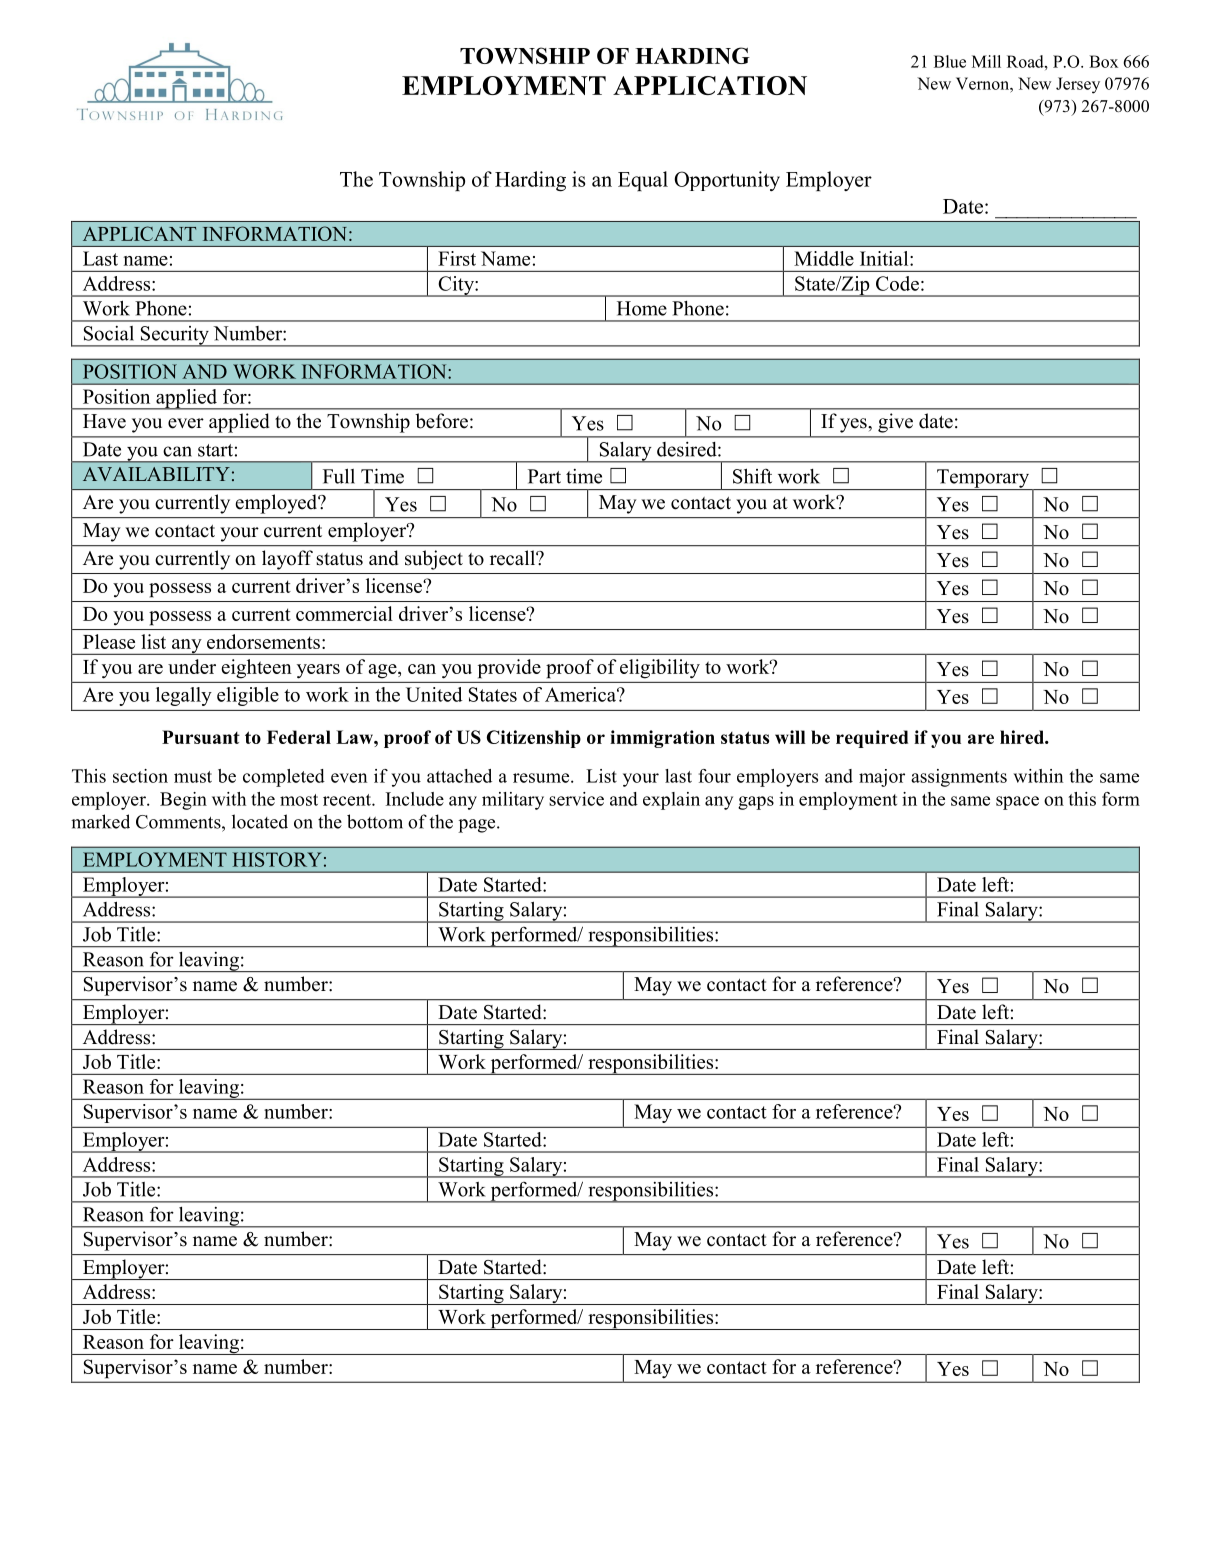 This document has width=1211, height=1568. I want to click on AVAILABILITY, so click(156, 474).
